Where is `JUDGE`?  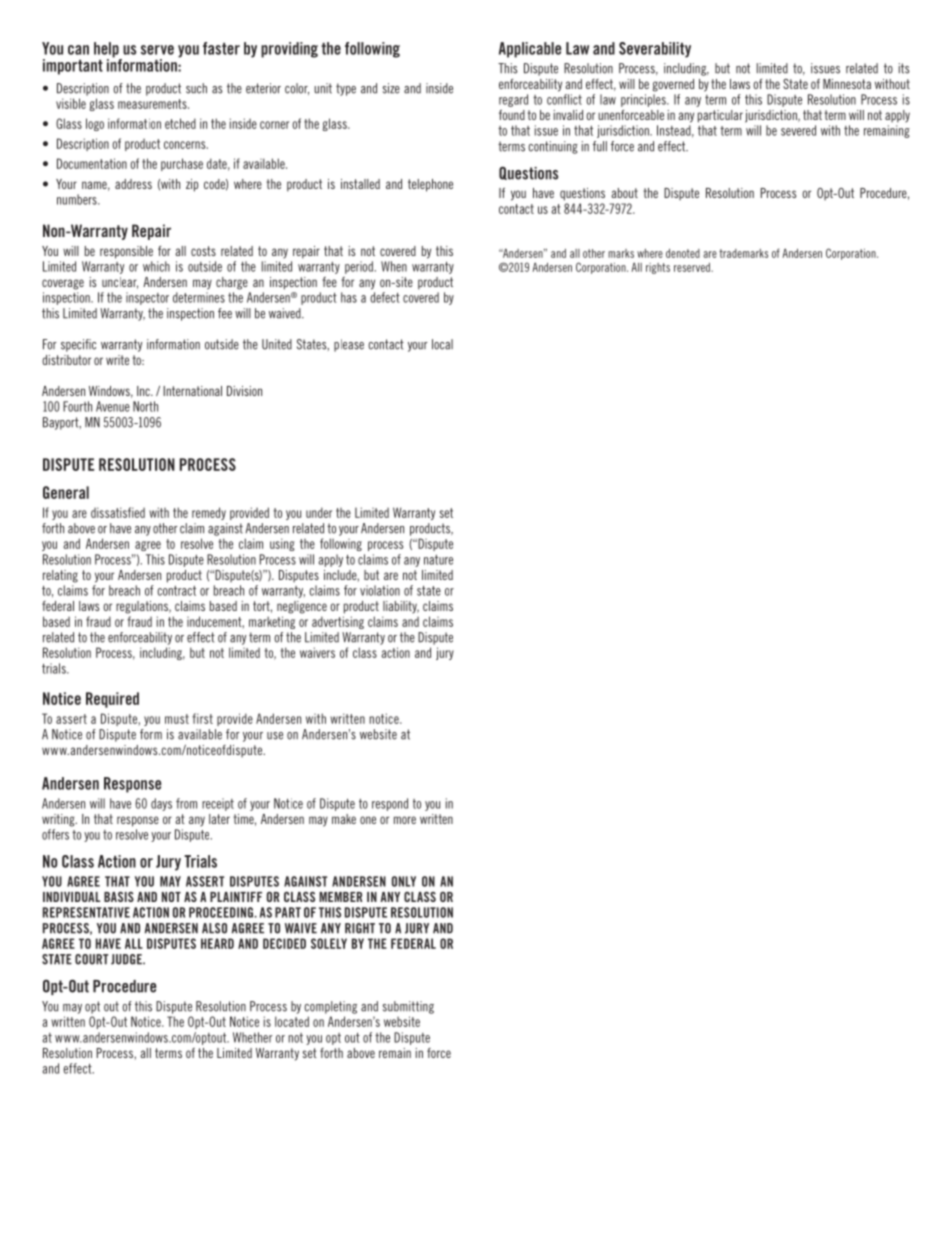
JUDGE is located at coordinates (127, 959).
